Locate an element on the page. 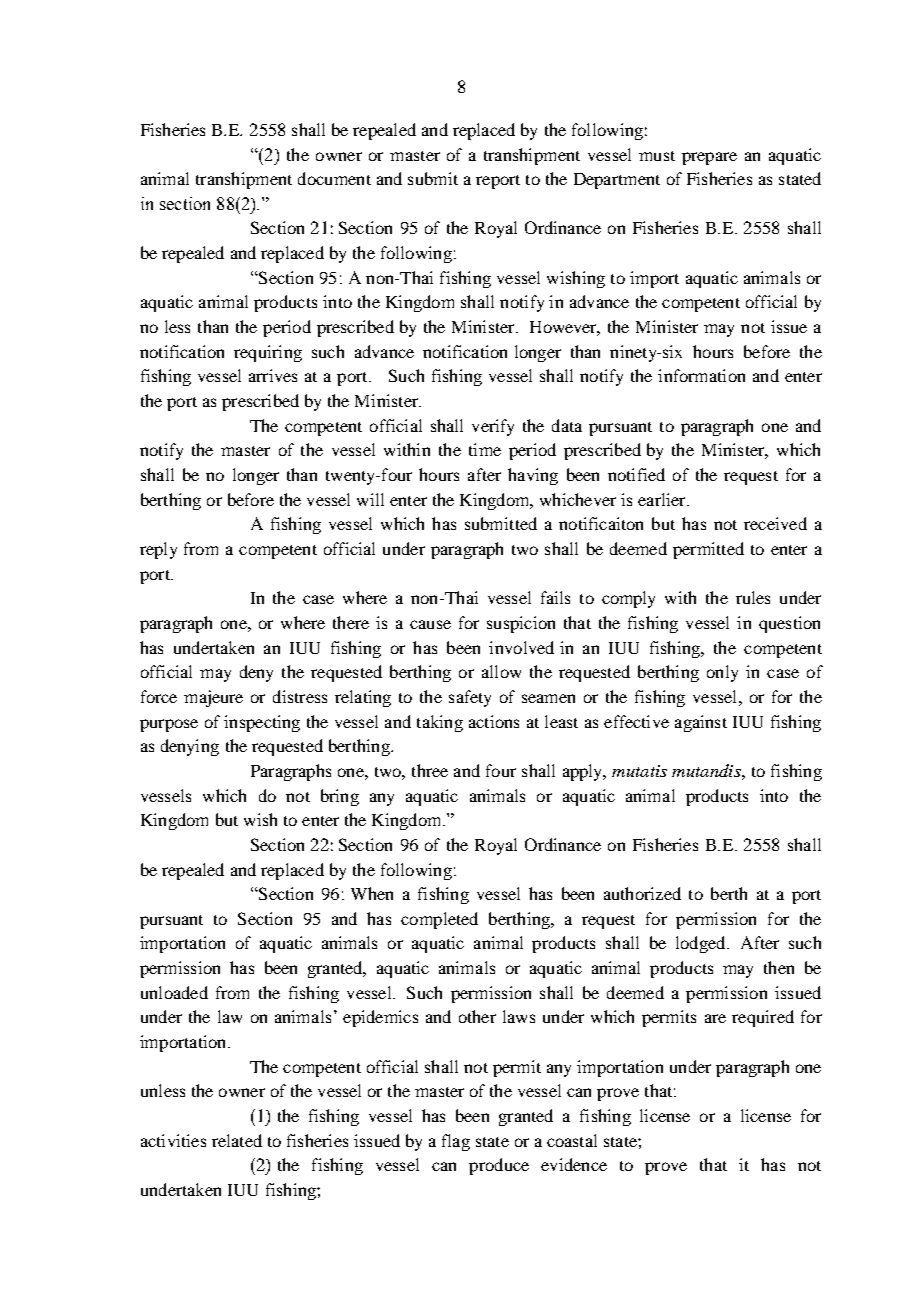  majeure is located at coordinates (213, 698).
